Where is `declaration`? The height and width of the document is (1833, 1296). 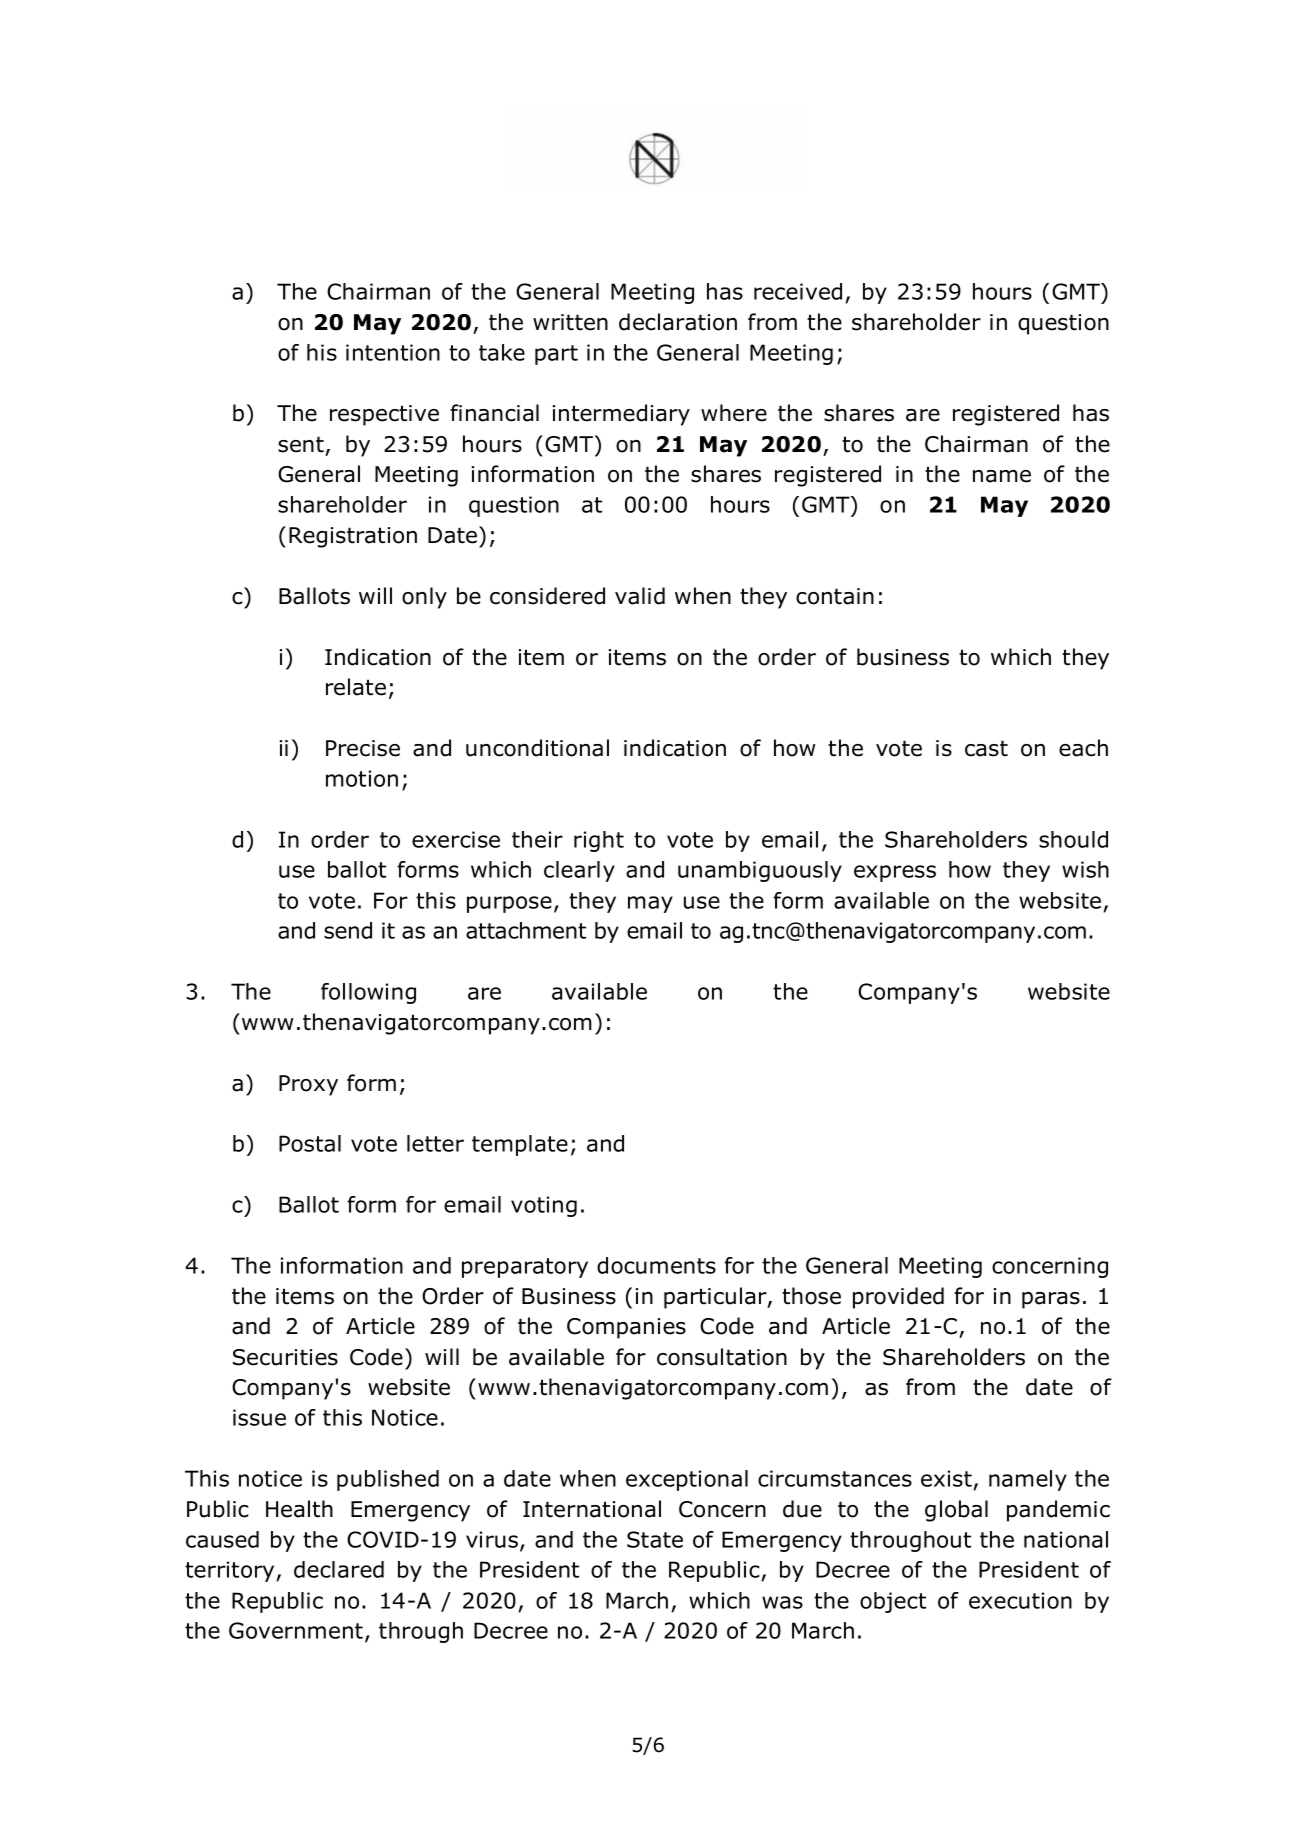
declaration is located at coordinates (678, 322).
